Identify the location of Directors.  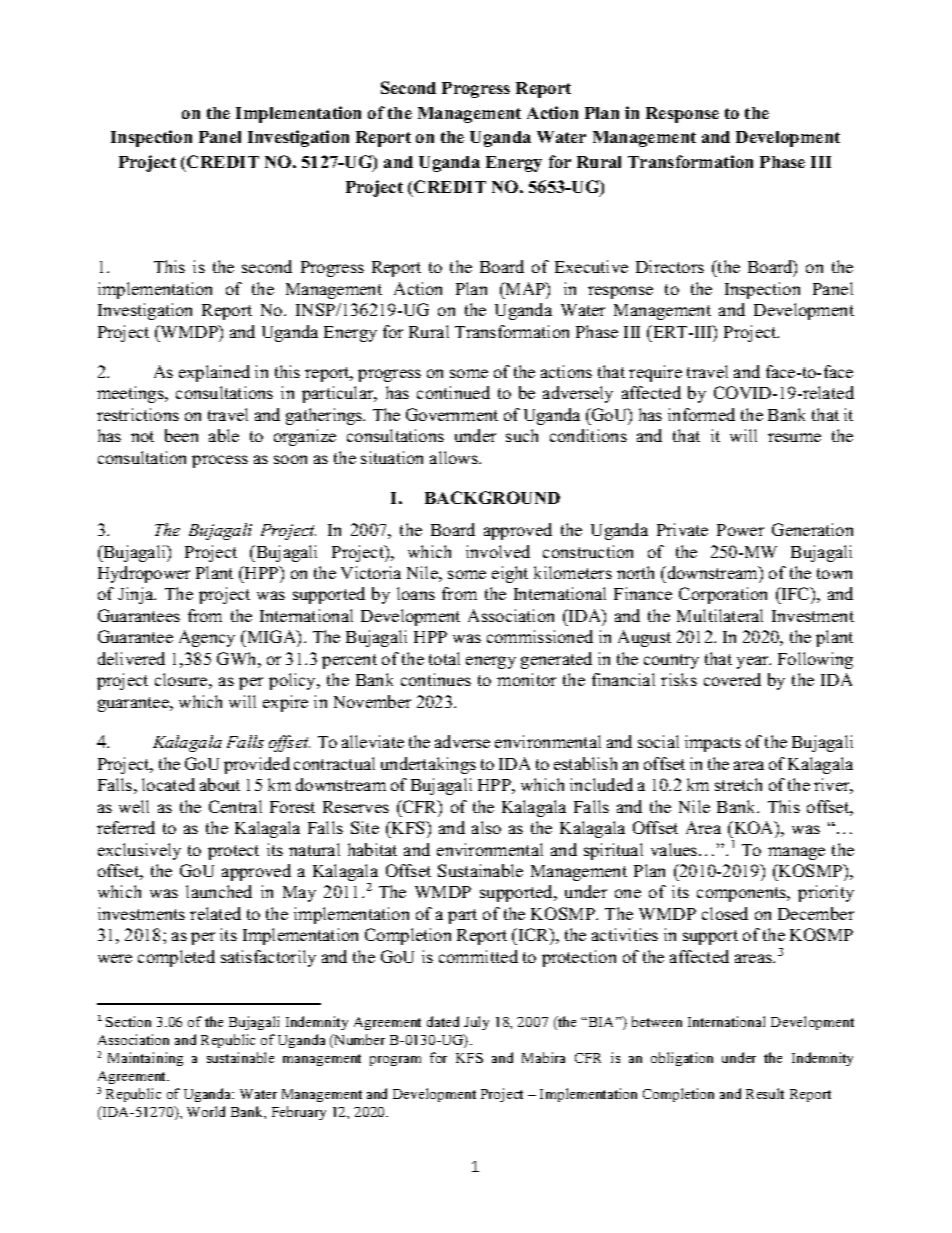
(670, 266).
